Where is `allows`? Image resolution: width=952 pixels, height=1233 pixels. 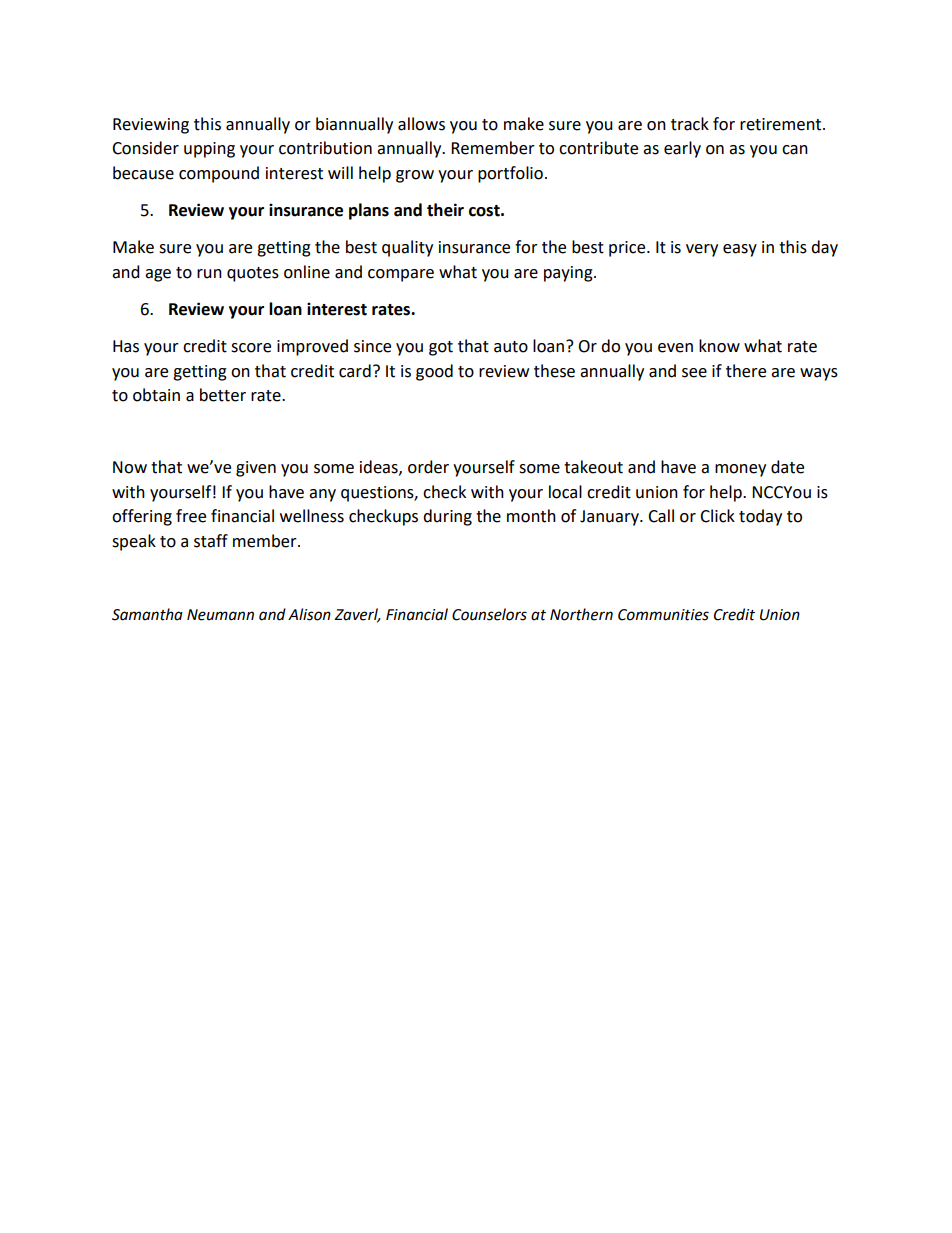
allows is located at coordinates (421, 124).
